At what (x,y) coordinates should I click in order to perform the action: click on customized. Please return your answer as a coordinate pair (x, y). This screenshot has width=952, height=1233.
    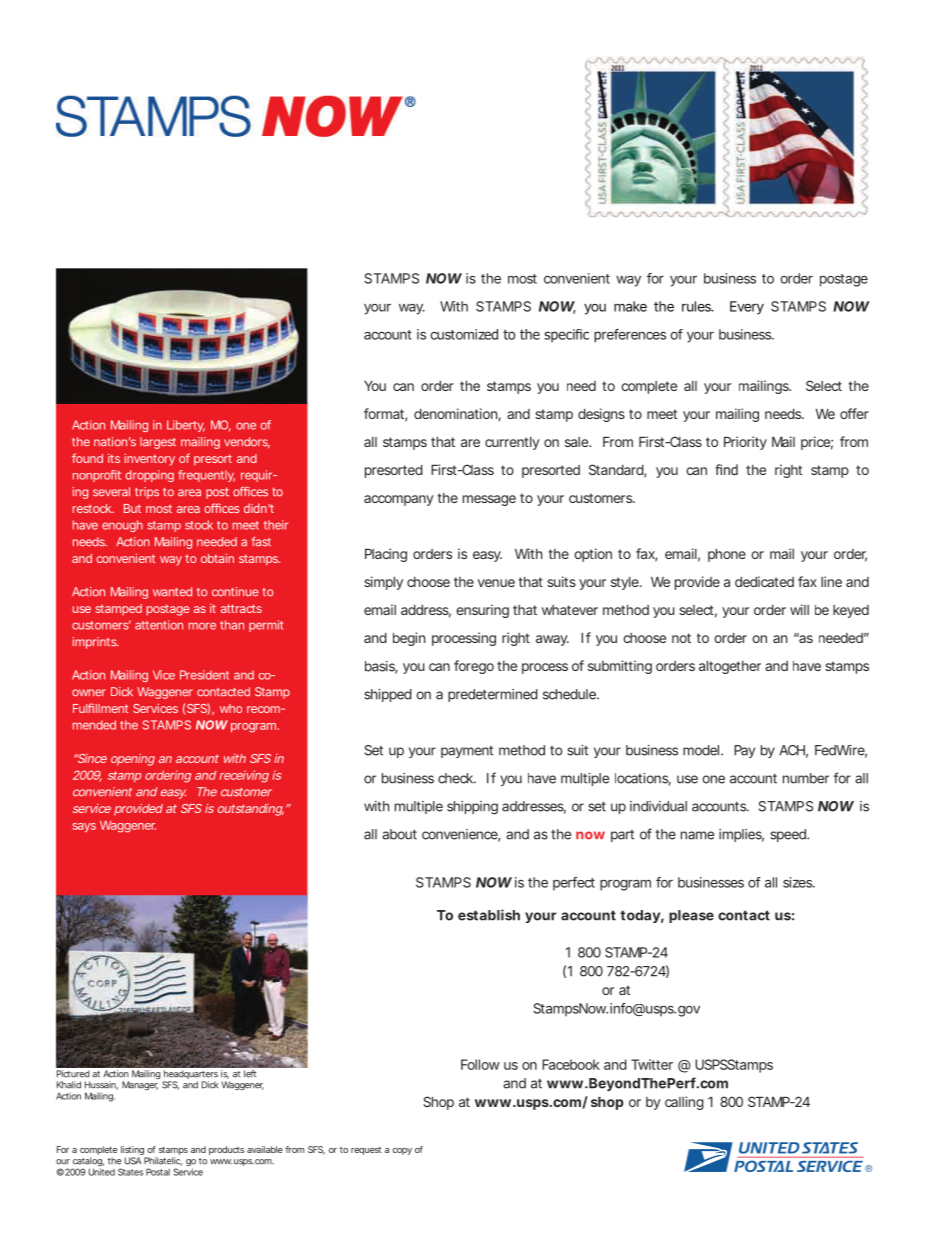
    Looking at the image, I should click on (464, 334).
